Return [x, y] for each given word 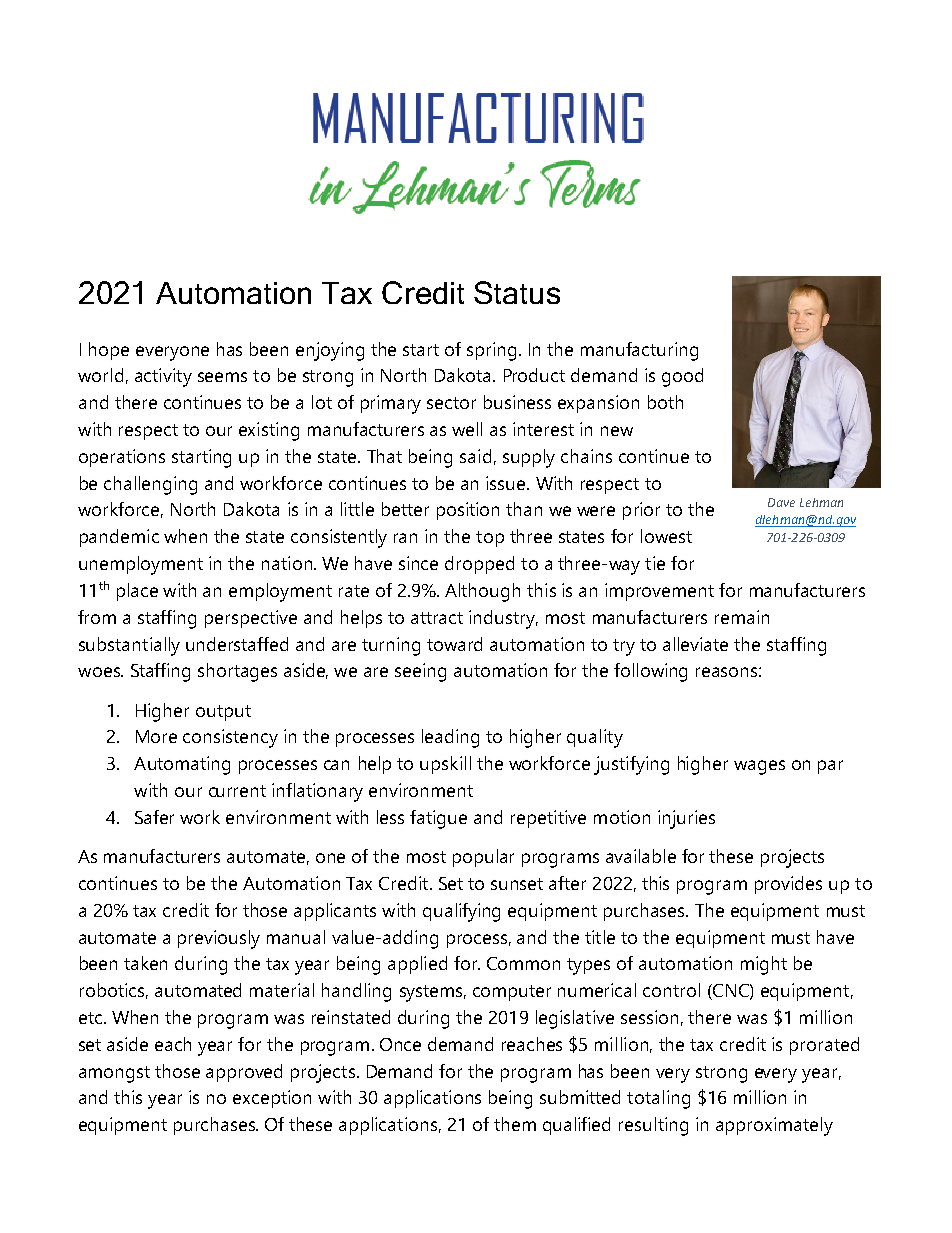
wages [759, 767]
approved [244, 1073]
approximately [774, 1126]
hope [109, 351]
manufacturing [639, 351]
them [515, 1124]
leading [450, 738]
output [223, 713]
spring [491, 351]
